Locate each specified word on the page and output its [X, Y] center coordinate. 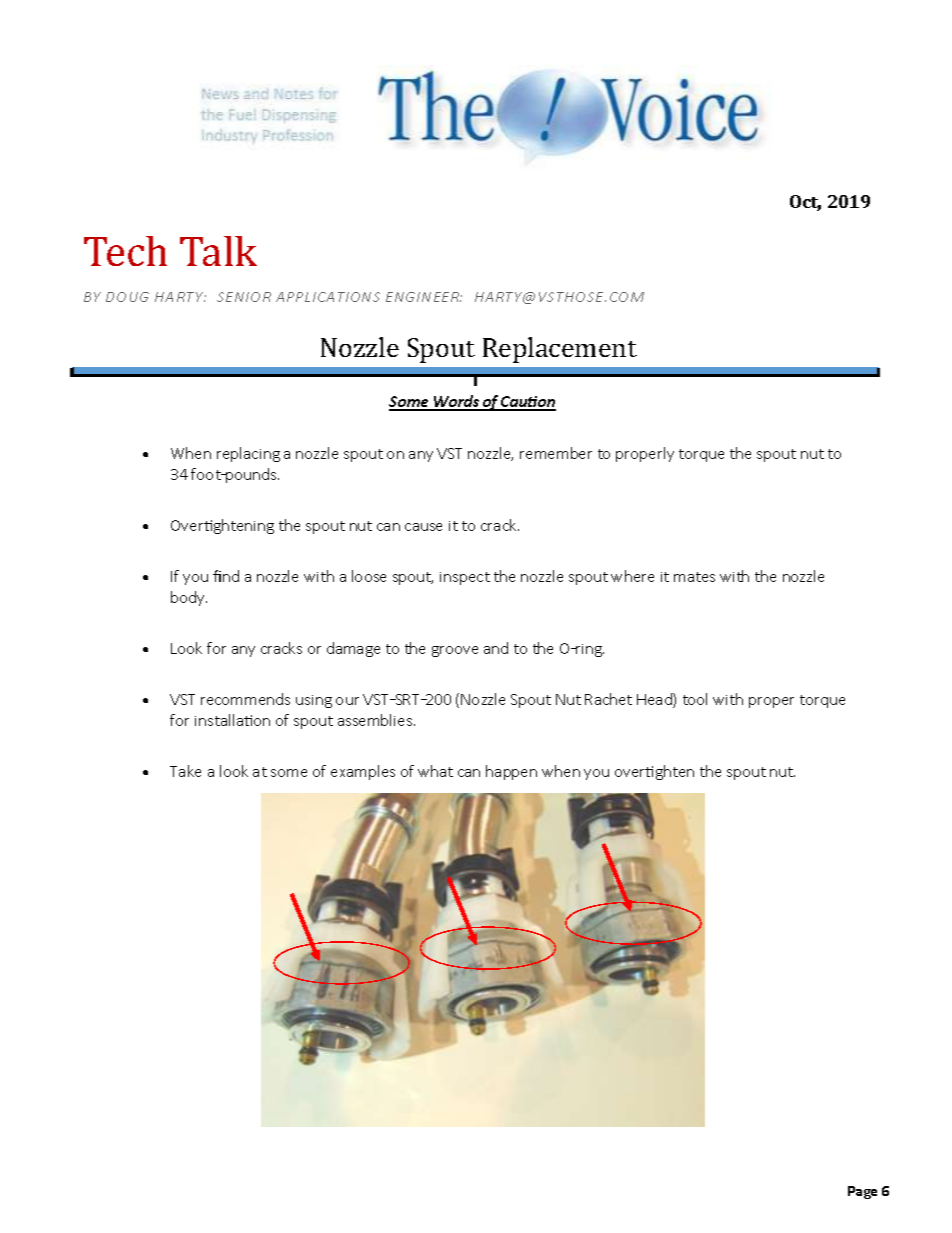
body [189, 598]
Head [655, 700]
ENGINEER [423, 297]
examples [363, 772]
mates [694, 577]
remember [556, 453]
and [496, 648]
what [435, 771]
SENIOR [244, 297]
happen [511, 772]
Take [185, 771]
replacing [248, 454]
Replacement [560, 350]
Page [862, 1192]
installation [232, 720]
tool [695, 699]
